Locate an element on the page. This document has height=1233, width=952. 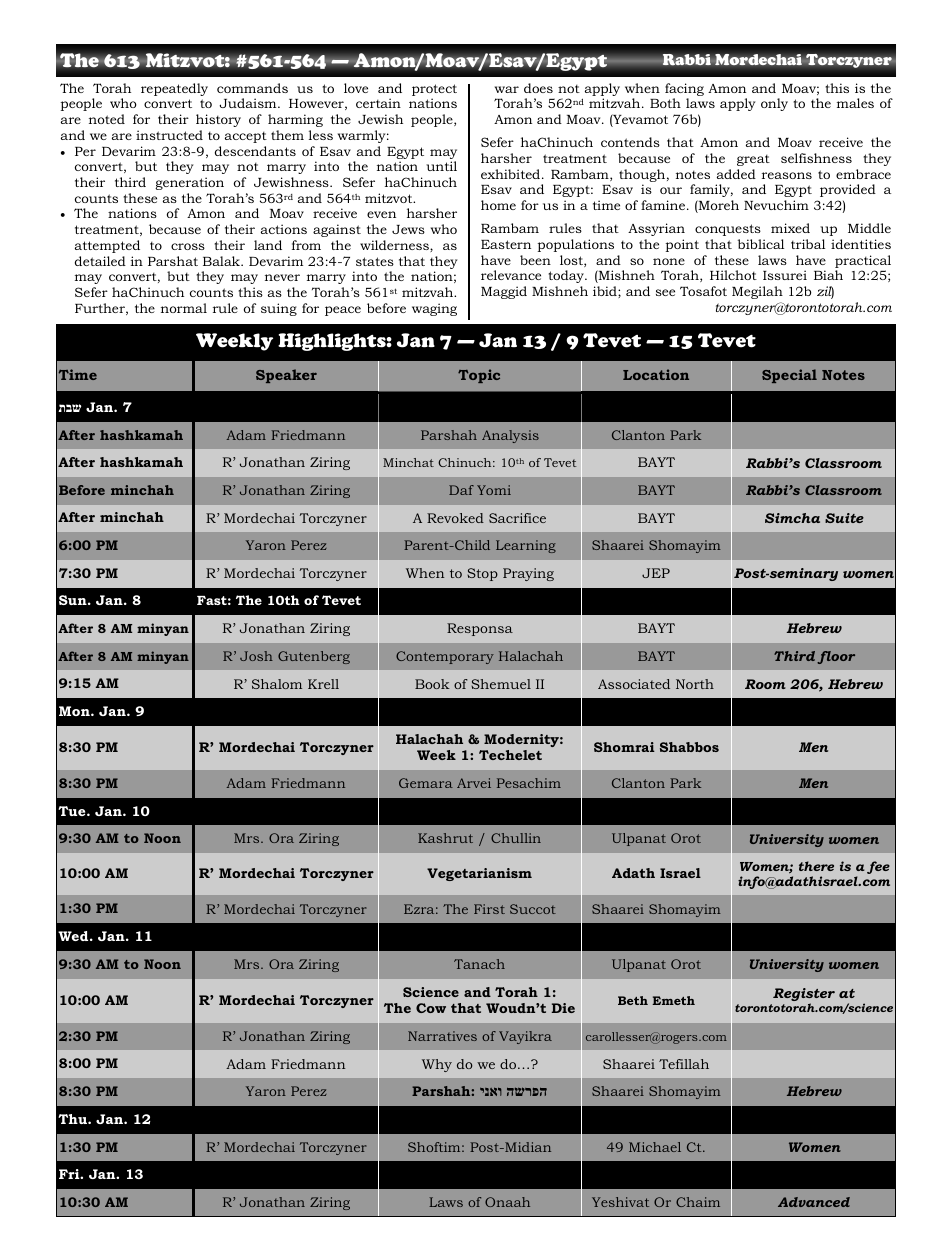
Thu is located at coordinates (73, 1119).
